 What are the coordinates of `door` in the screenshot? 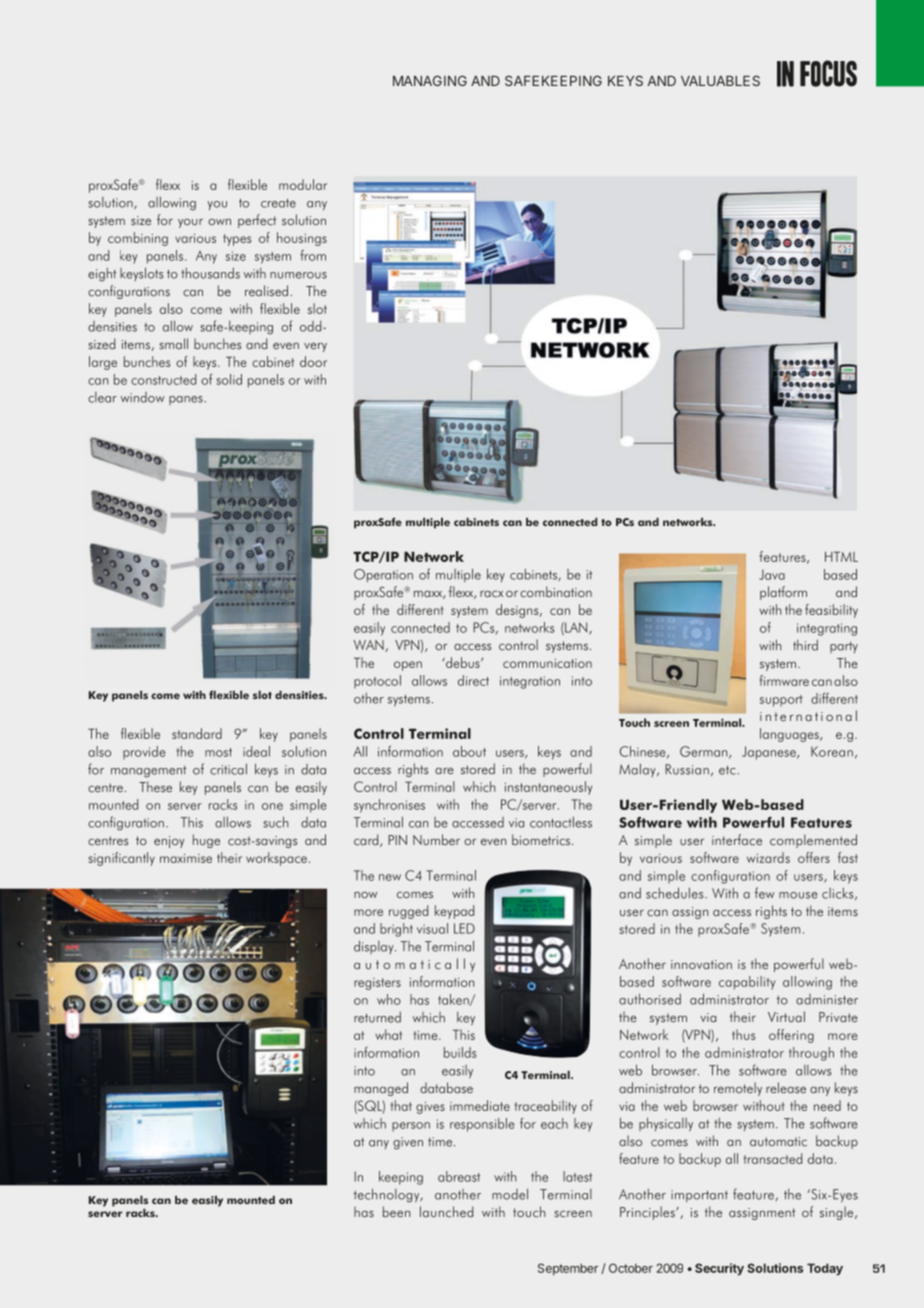 It's located at (313, 361).
